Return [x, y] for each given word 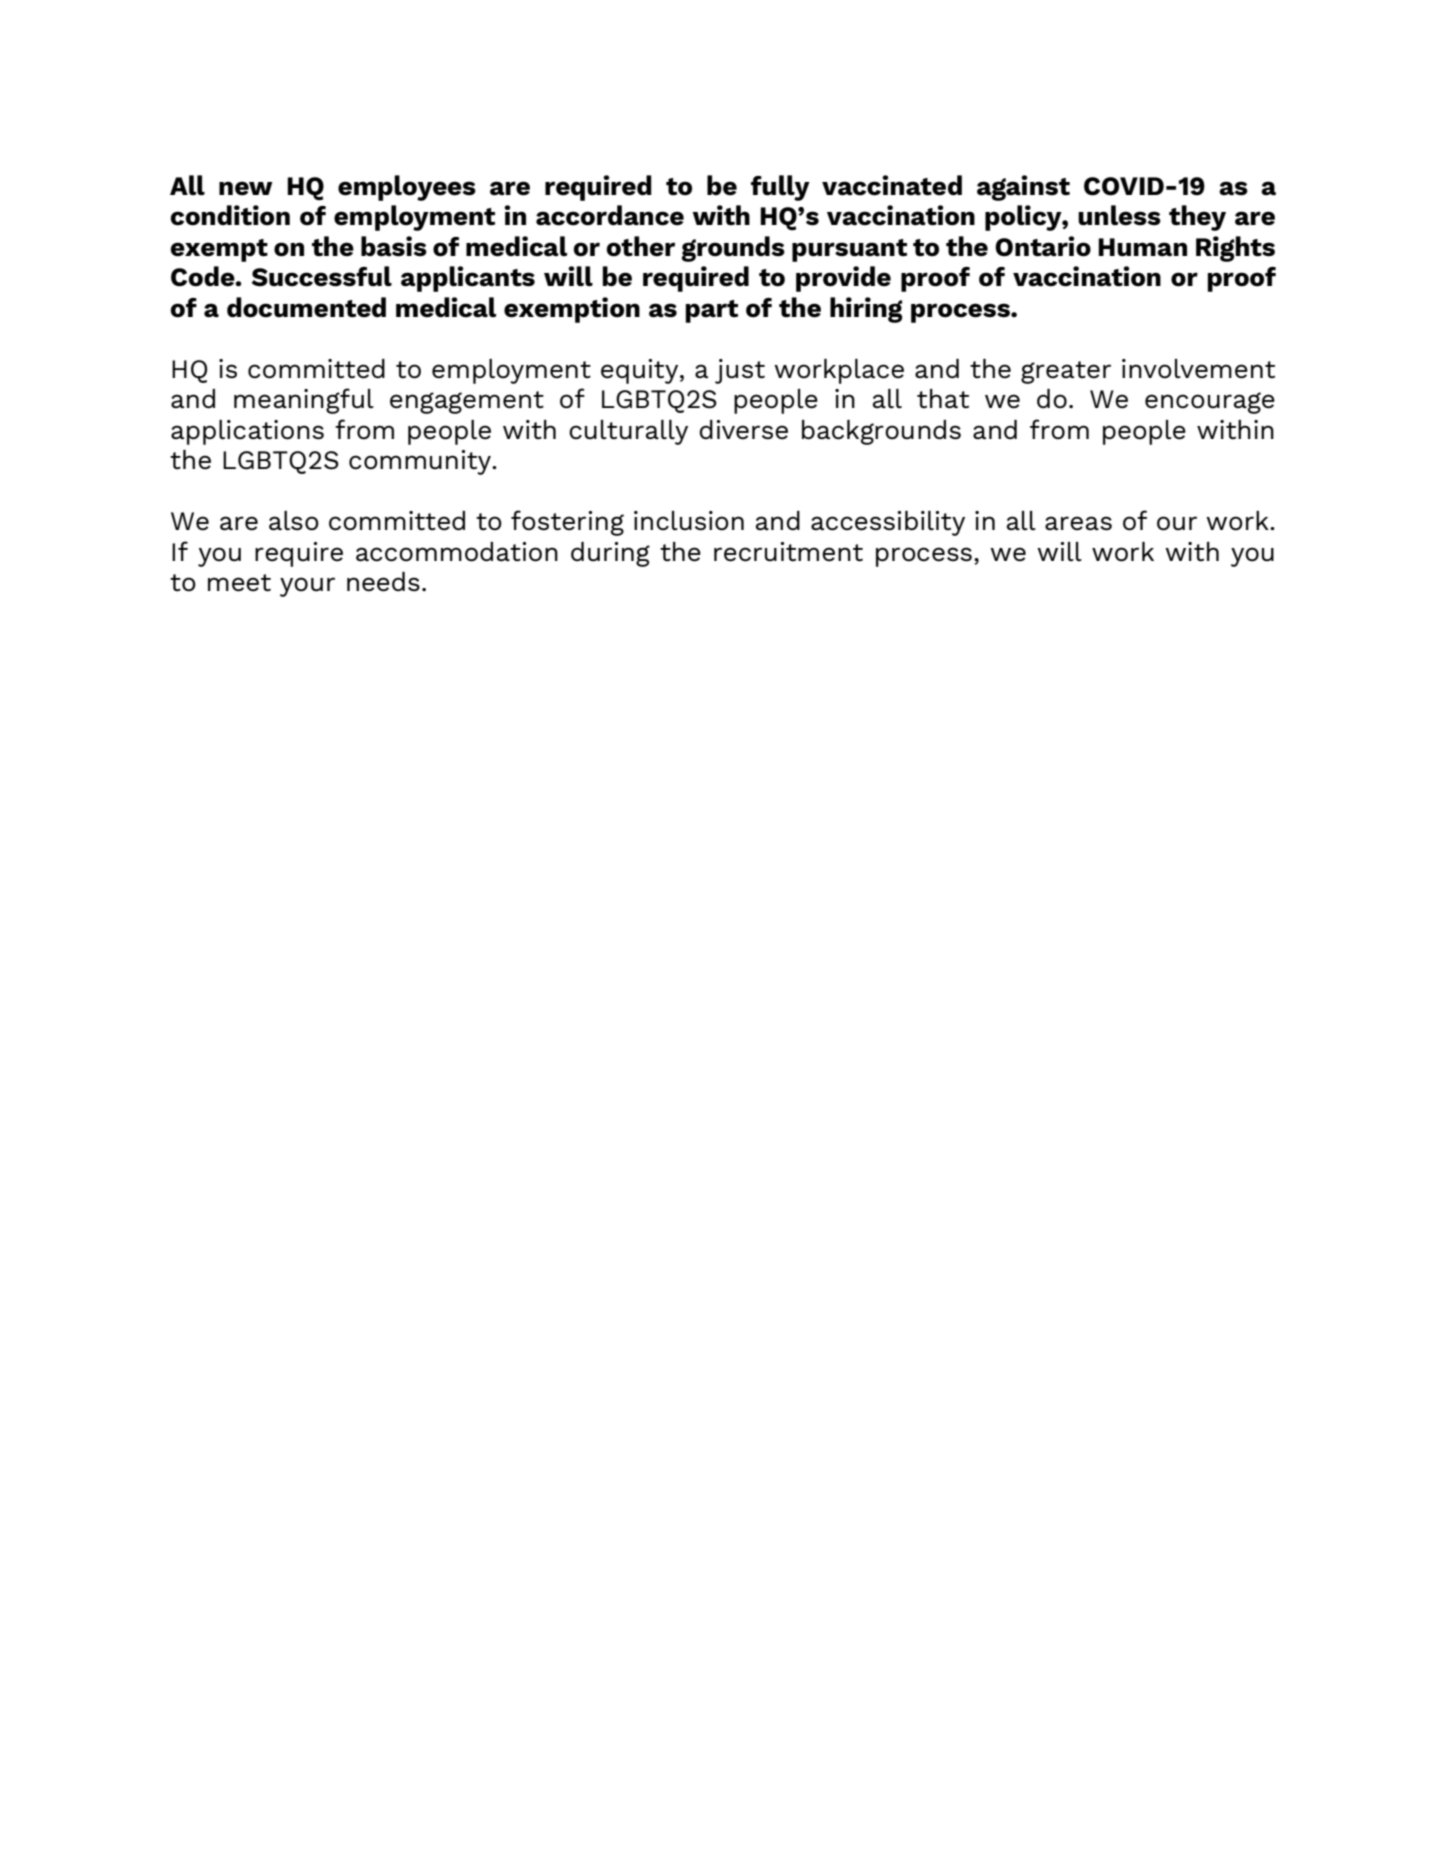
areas [1078, 523]
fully [780, 188]
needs [383, 582]
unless [1119, 215]
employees [407, 188]
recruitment [788, 552]
